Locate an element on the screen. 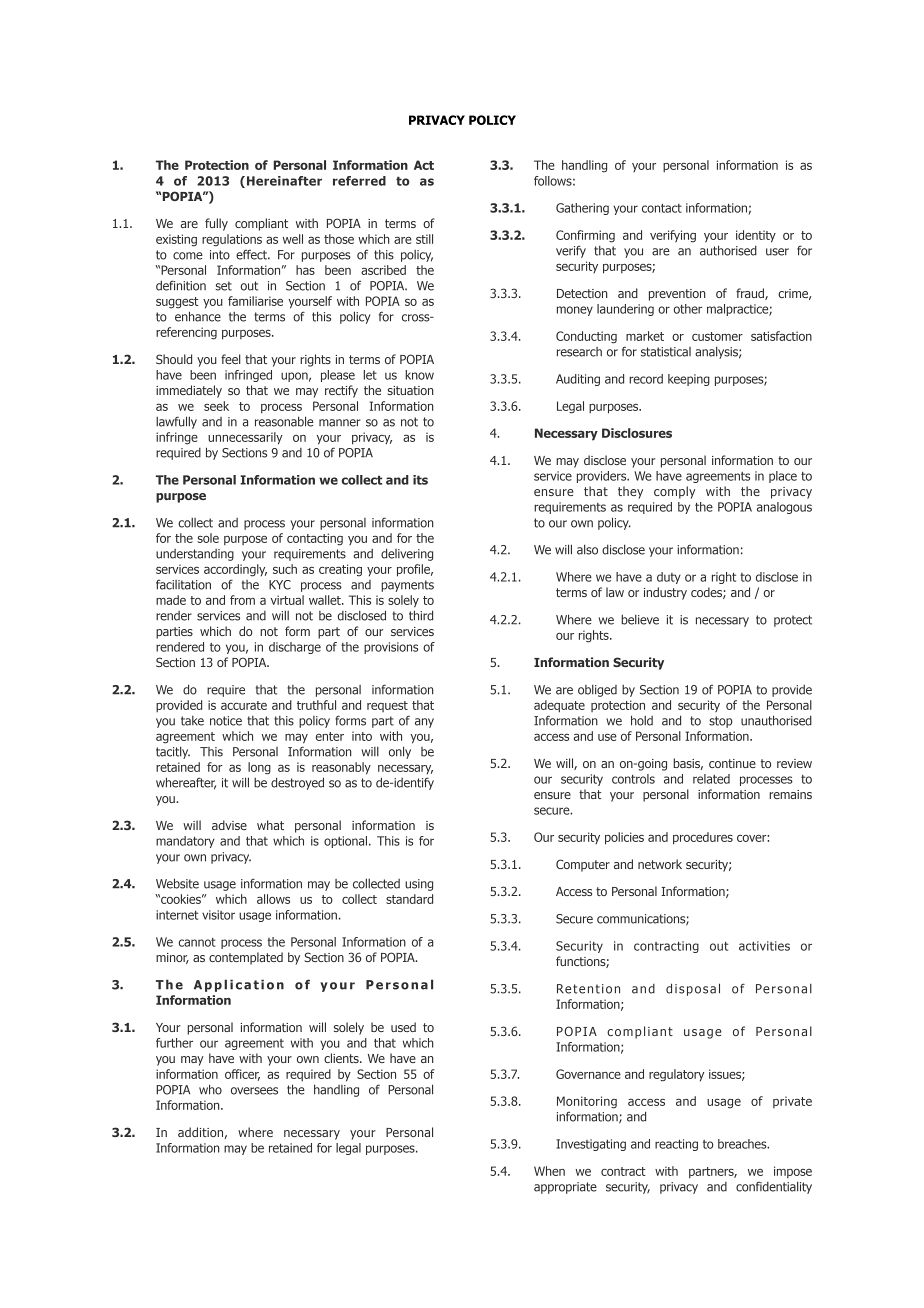 This screenshot has height=1308, width=924. delivering is located at coordinates (407, 554).
